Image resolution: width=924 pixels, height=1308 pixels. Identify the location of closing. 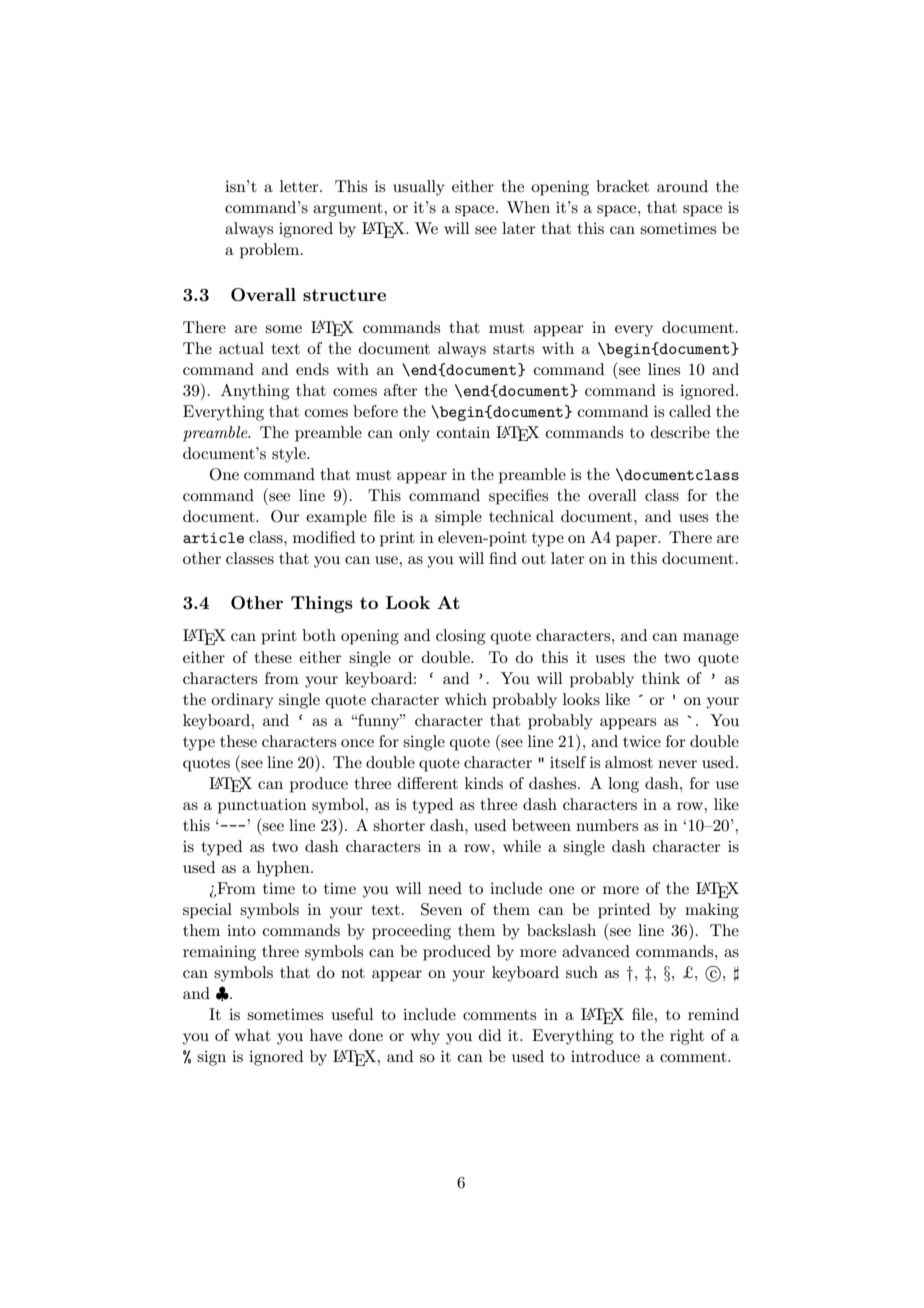
(460, 637).
